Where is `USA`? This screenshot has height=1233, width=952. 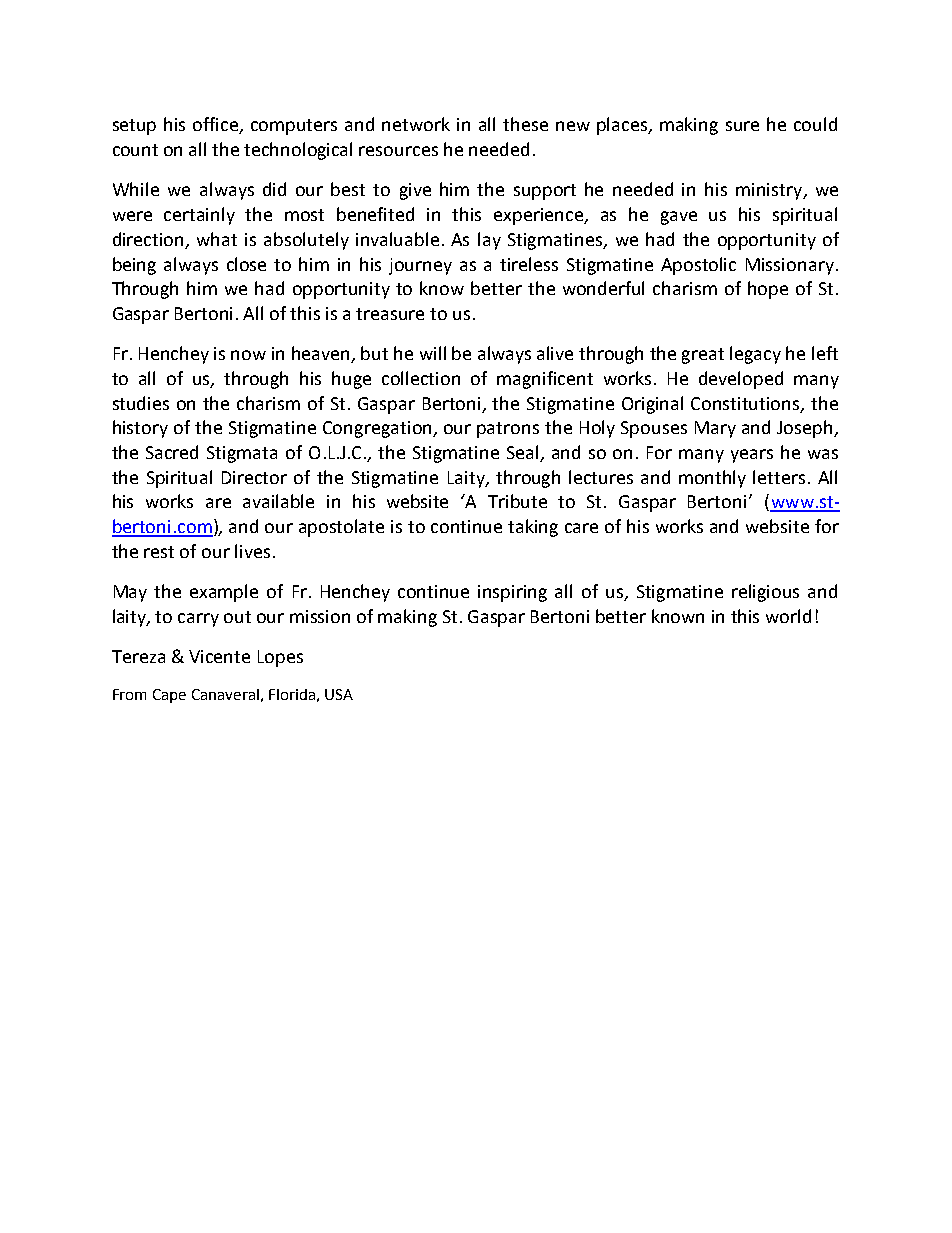
USA is located at coordinates (339, 694).
